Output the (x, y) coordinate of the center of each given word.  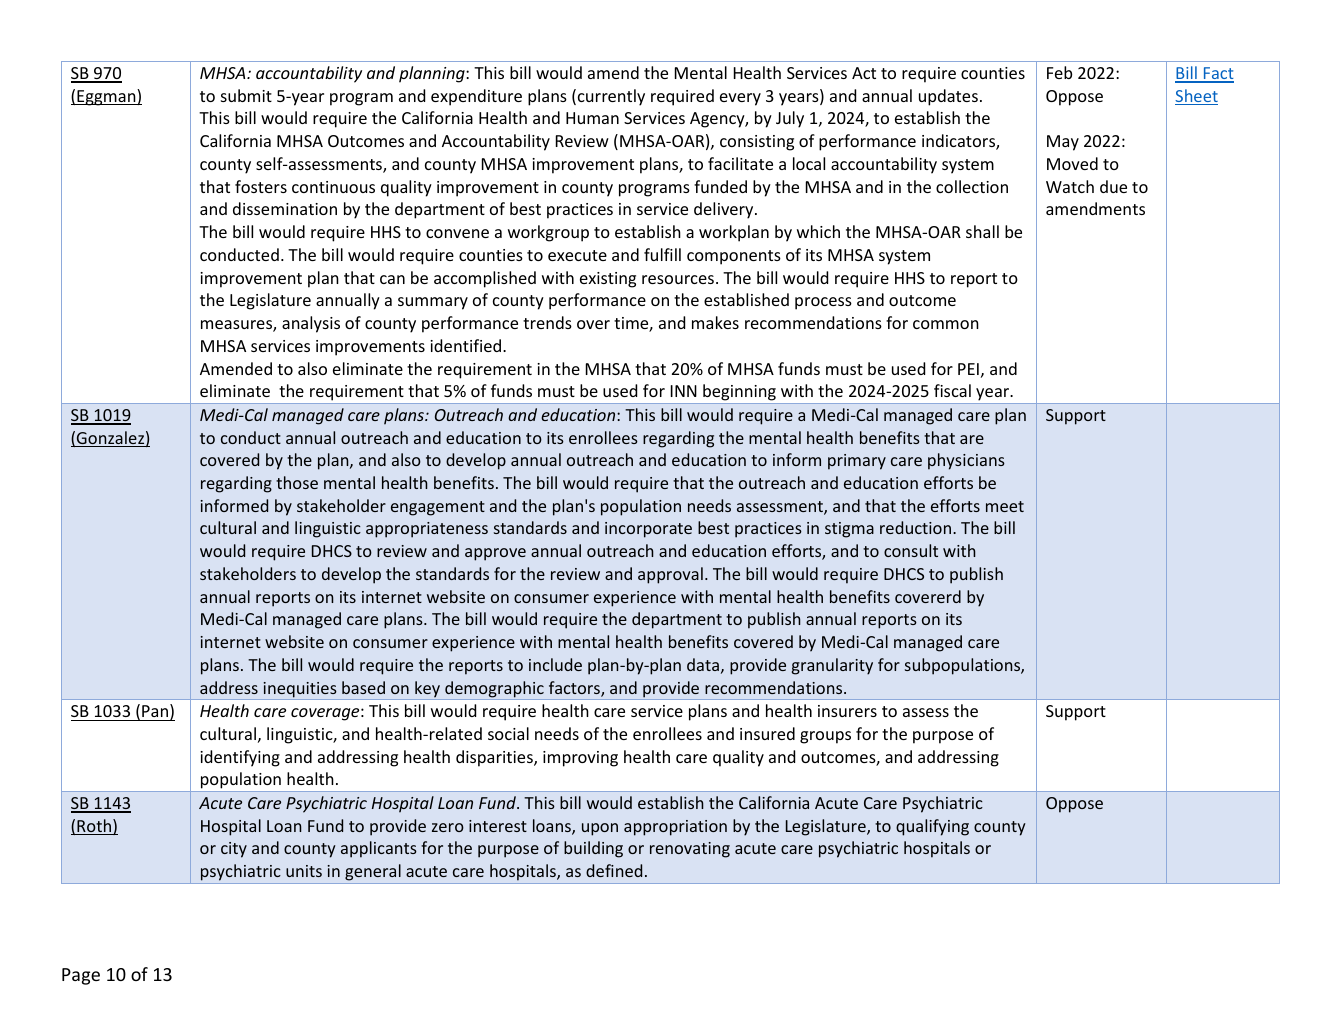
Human (592, 118)
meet (1005, 506)
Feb (1059, 72)
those (297, 482)
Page (81, 976)
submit (246, 95)
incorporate (648, 530)
